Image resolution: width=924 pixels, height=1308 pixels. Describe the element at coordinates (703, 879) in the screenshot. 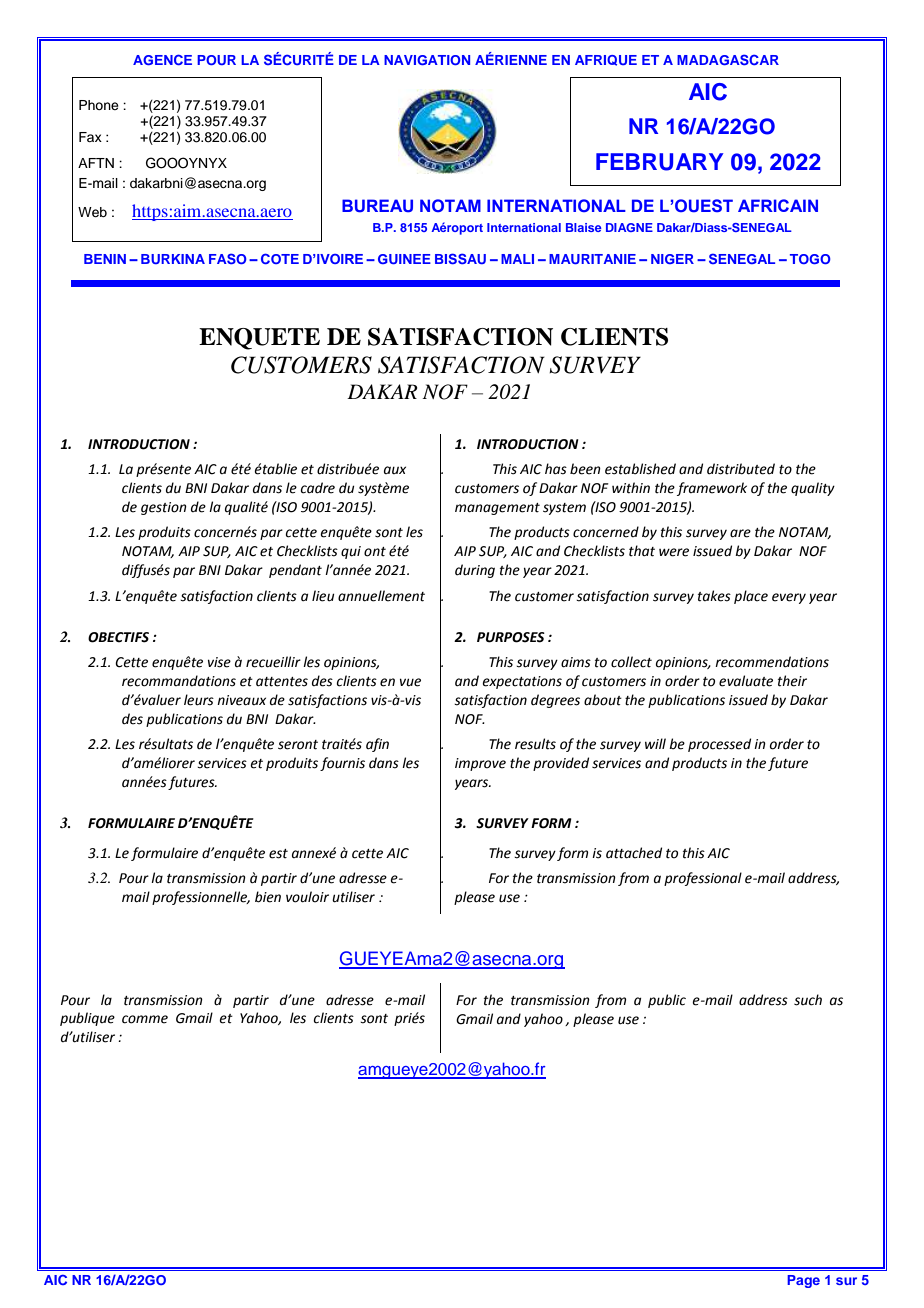

I see `professional` at that location.
